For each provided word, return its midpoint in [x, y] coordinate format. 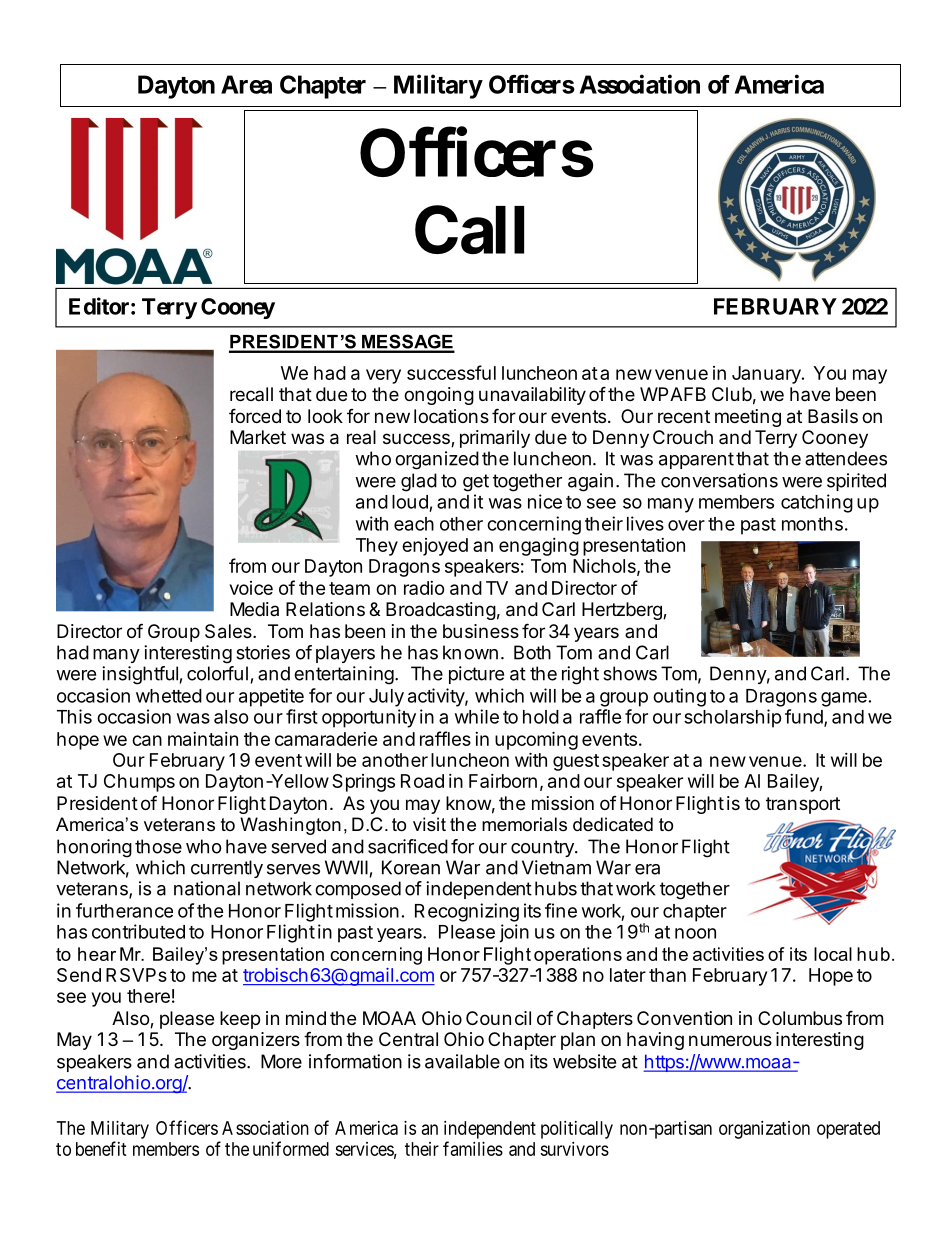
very [383, 376]
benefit [101, 1148]
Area [246, 84]
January [766, 375]
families [473, 1148]
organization [764, 1130]
